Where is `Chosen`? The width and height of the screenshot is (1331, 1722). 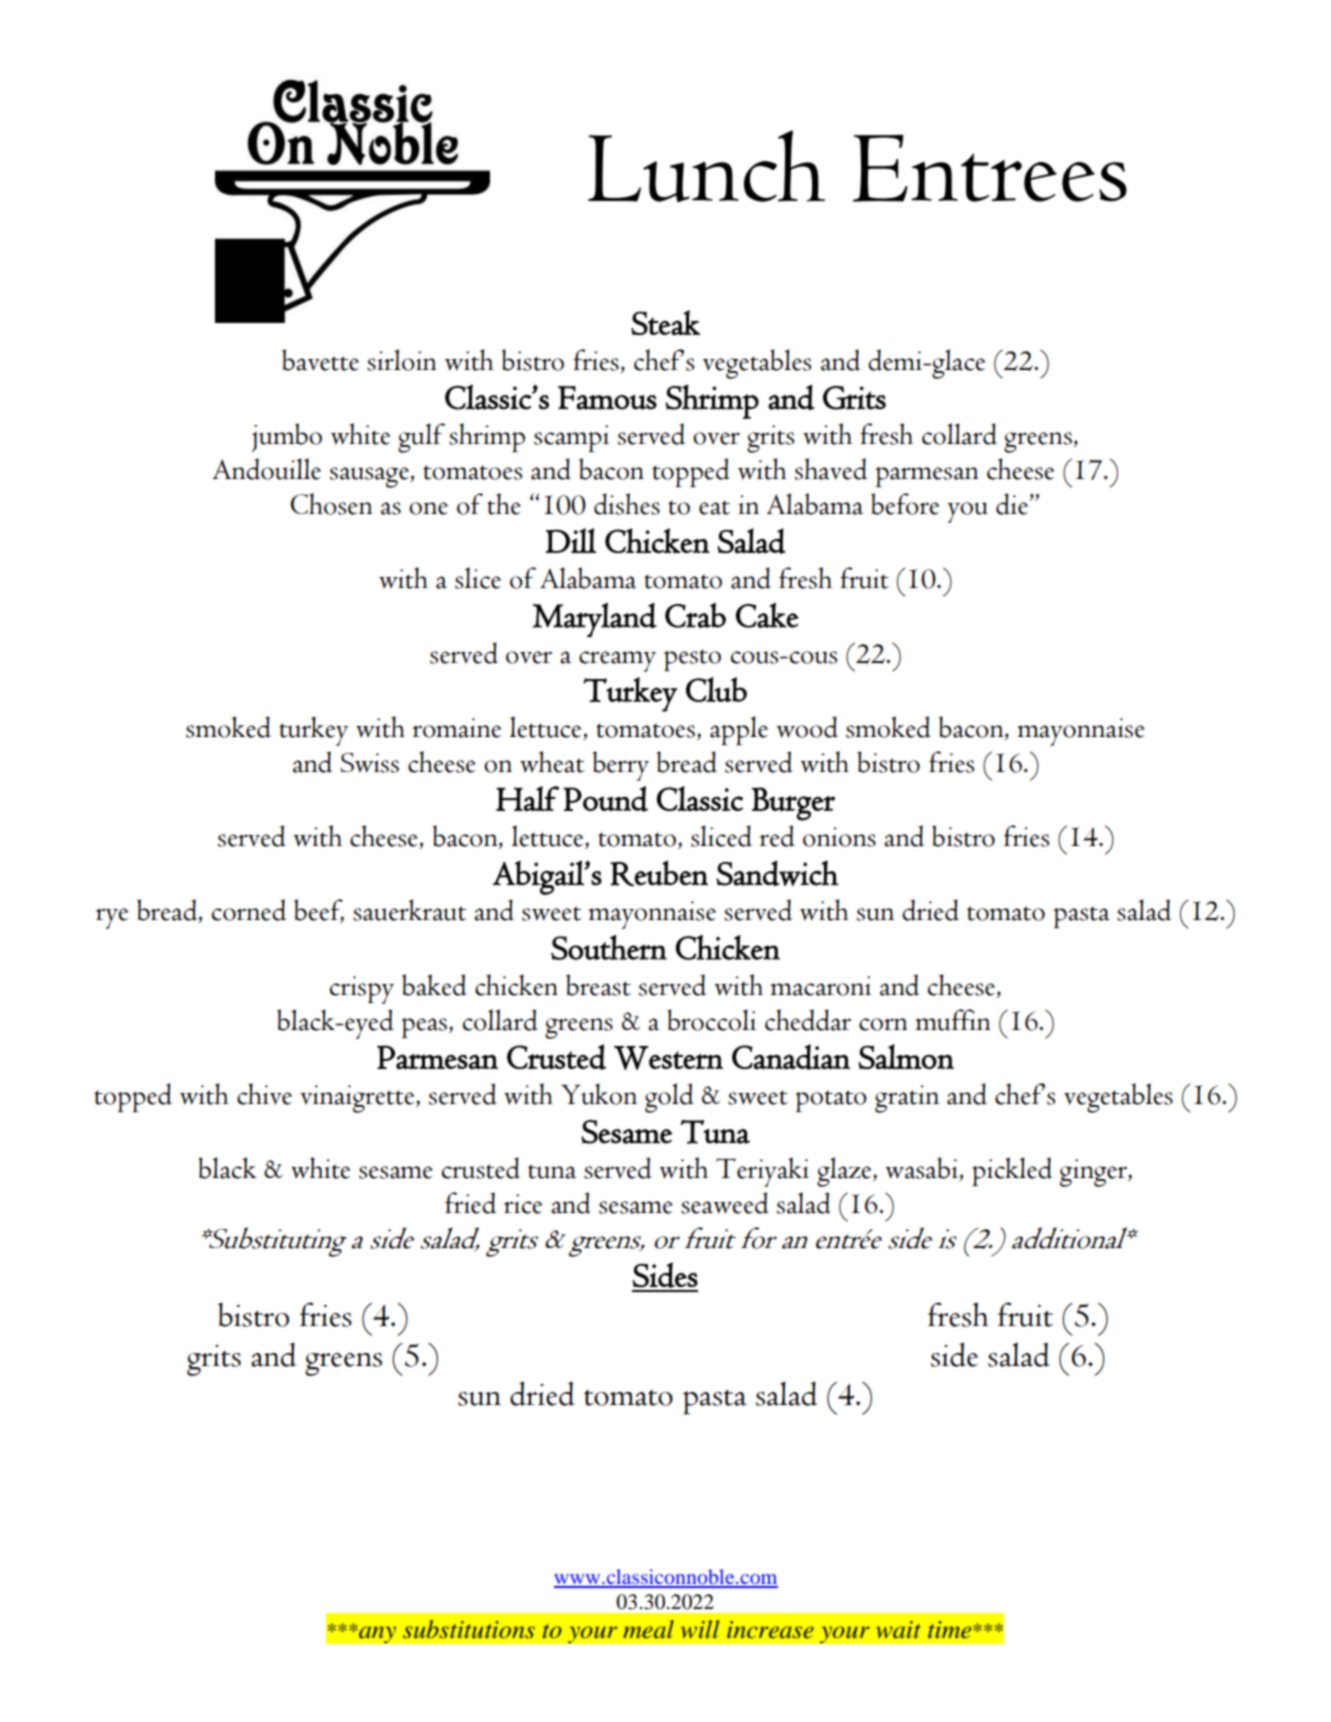 Chosen is located at coordinates (332, 504).
